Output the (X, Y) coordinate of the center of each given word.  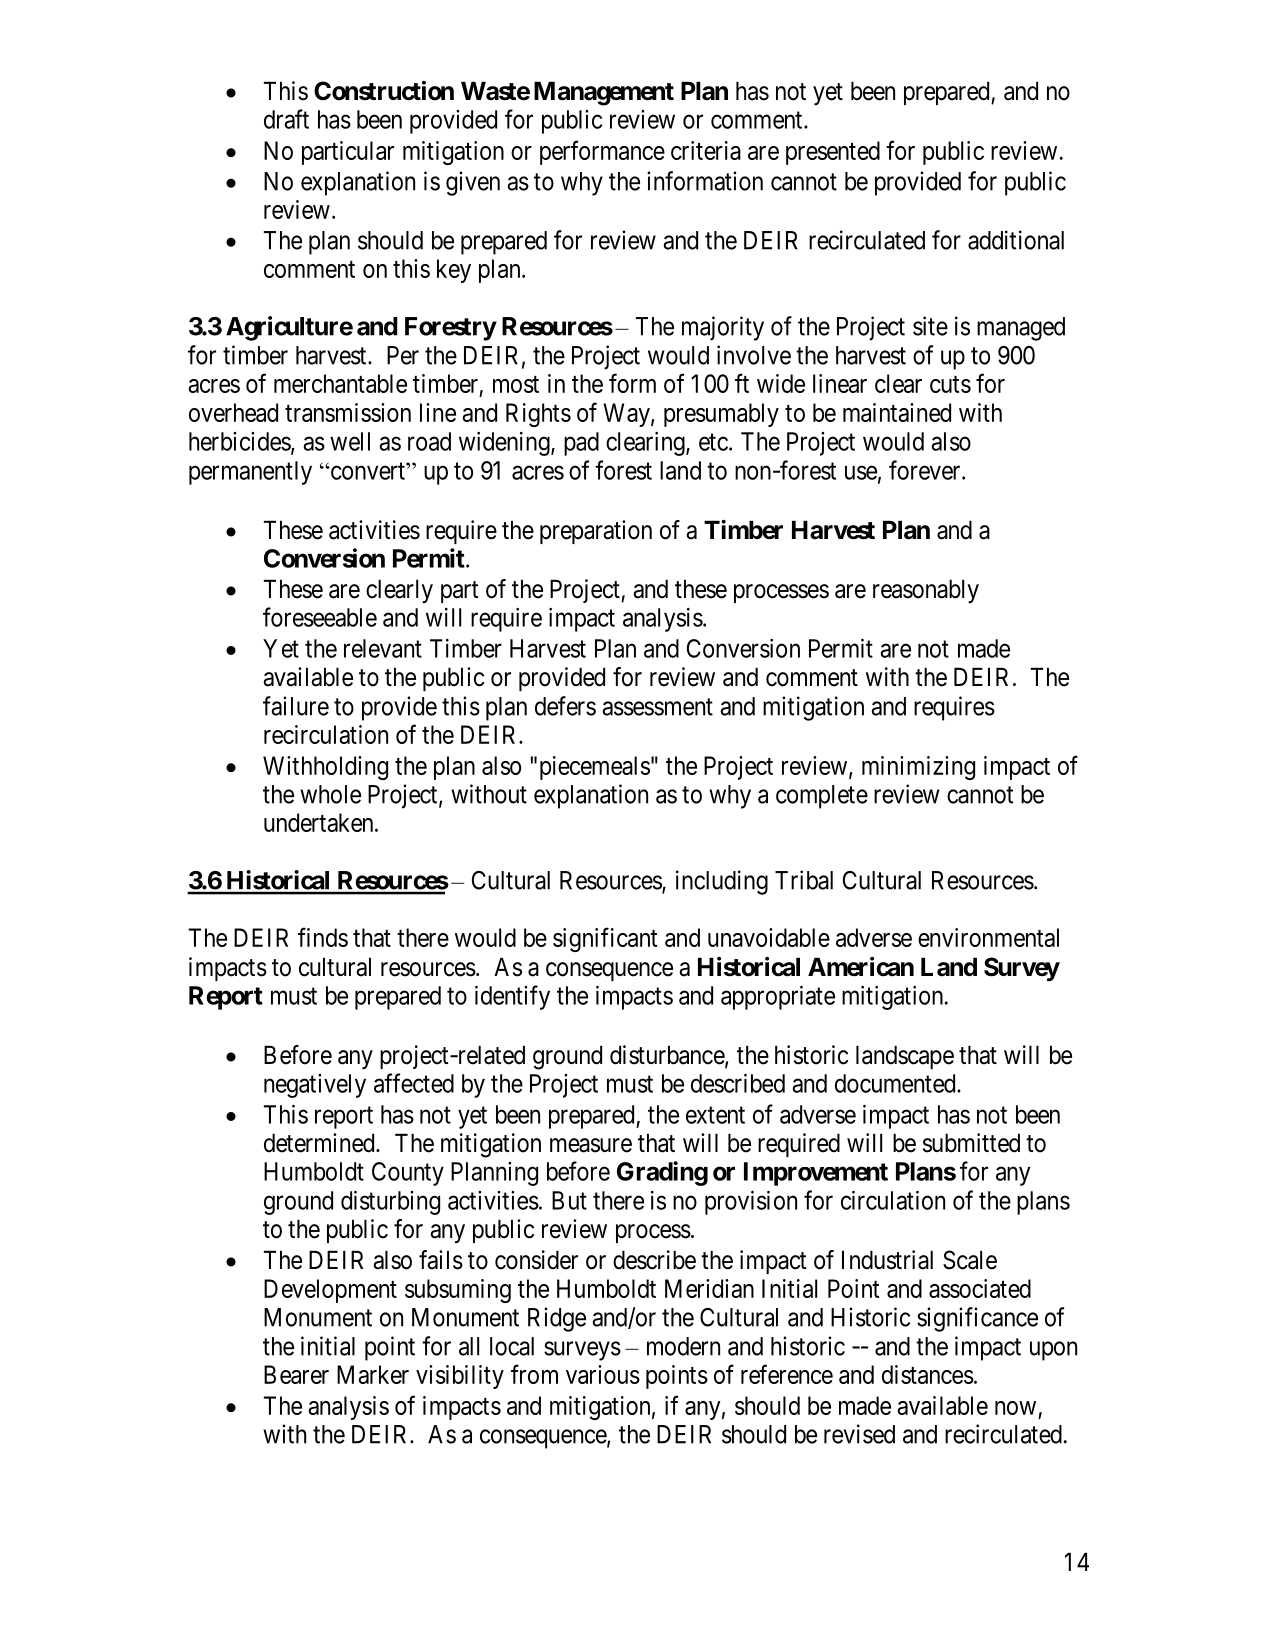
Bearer (296, 1374)
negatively (315, 1086)
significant (605, 939)
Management (604, 93)
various (603, 1374)
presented (833, 153)
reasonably (926, 591)
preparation (596, 532)
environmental (988, 937)
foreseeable (320, 617)
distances (928, 1374)
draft (286, 119)
